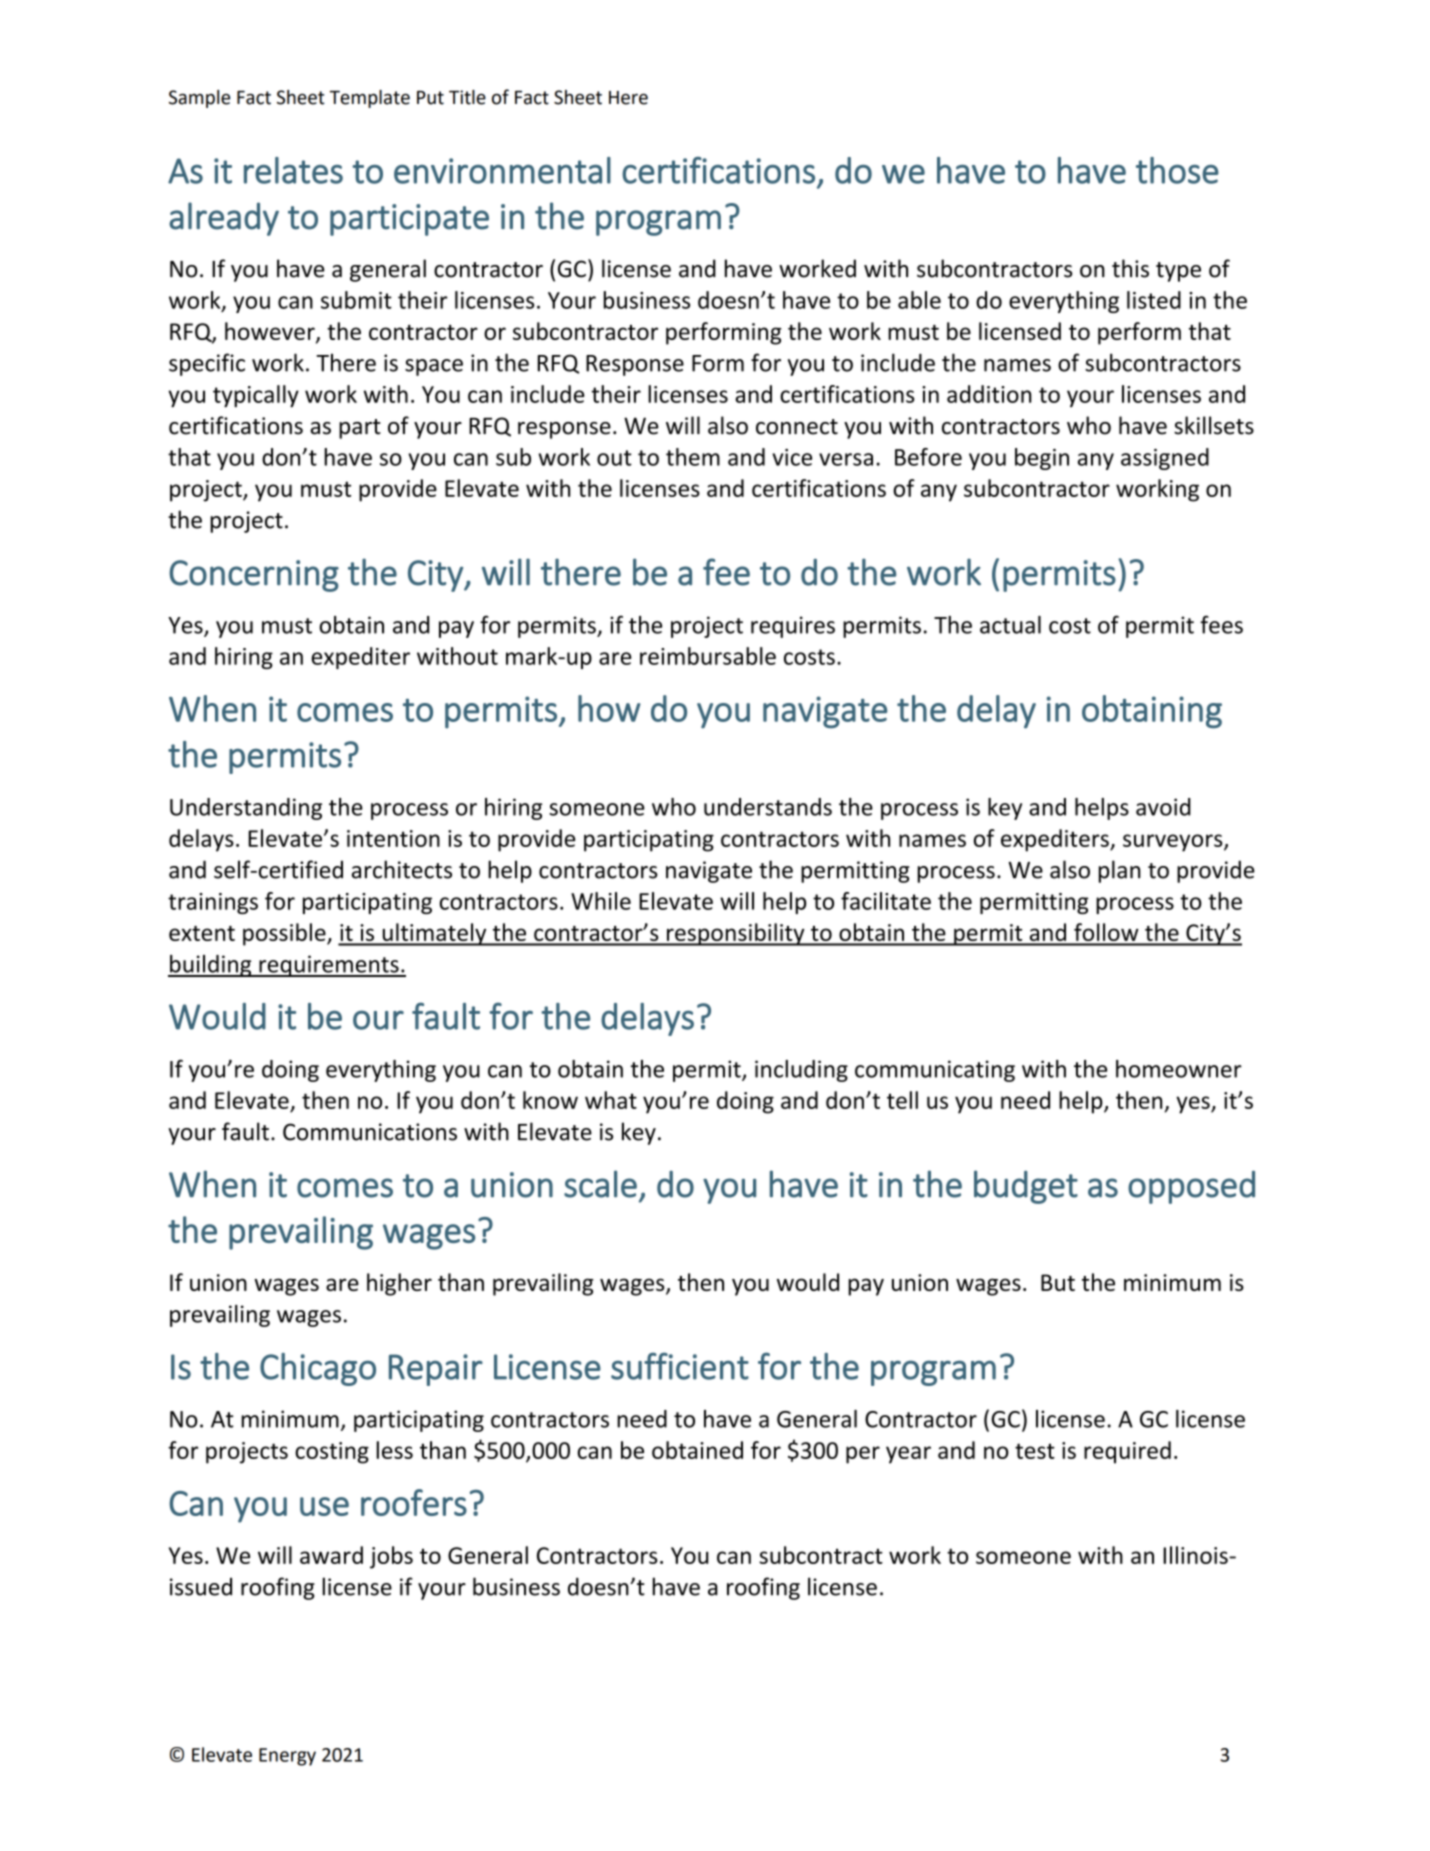 Image resolution: width=1430 pixels, height=1851 pixels. What do you see at coordinates (736, 934) in the screenshot?
I see `responsibility` at bounding box center [736, 934].
